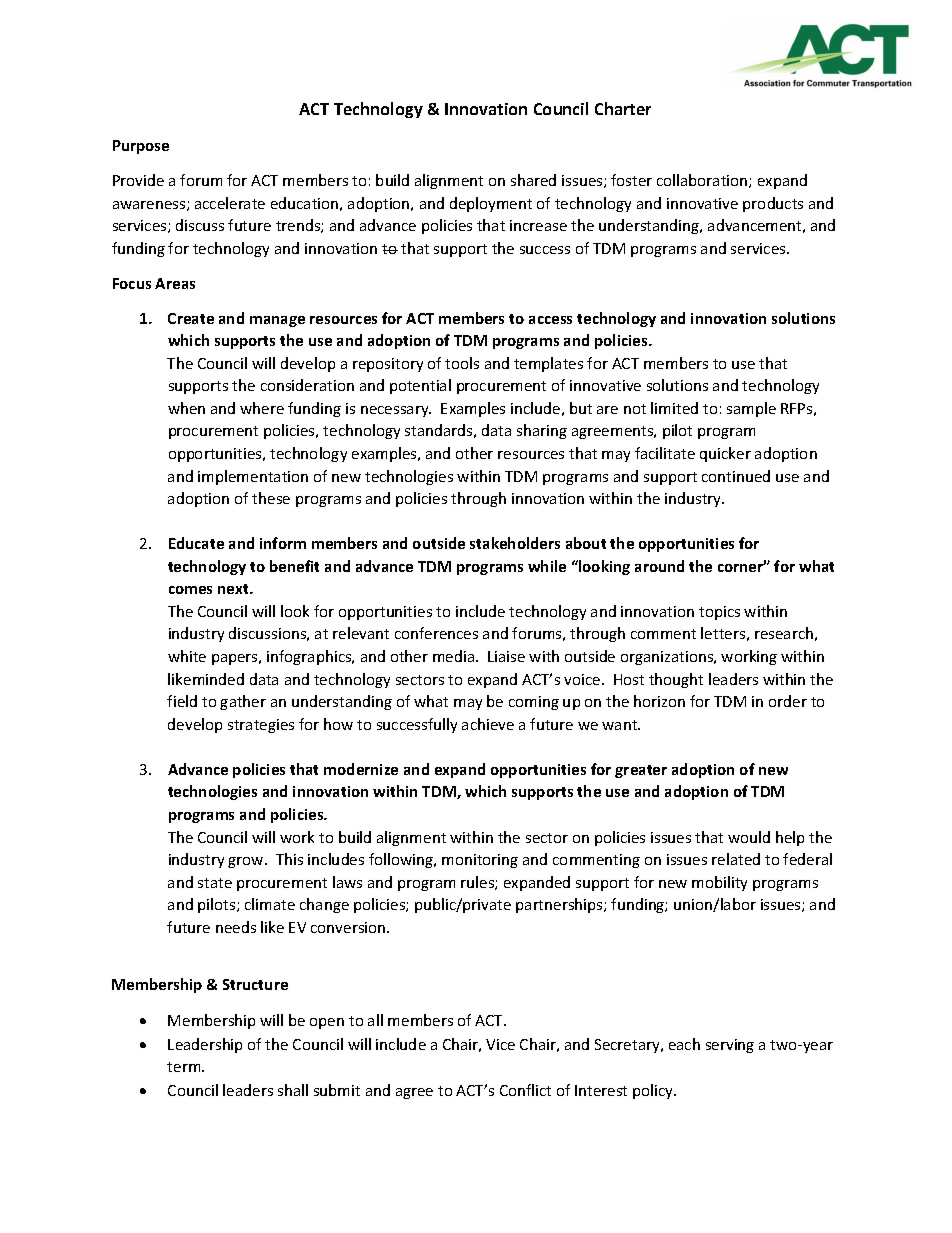  Describe the element at coordinates (186, 408) in the document. I see `when` at that location.
